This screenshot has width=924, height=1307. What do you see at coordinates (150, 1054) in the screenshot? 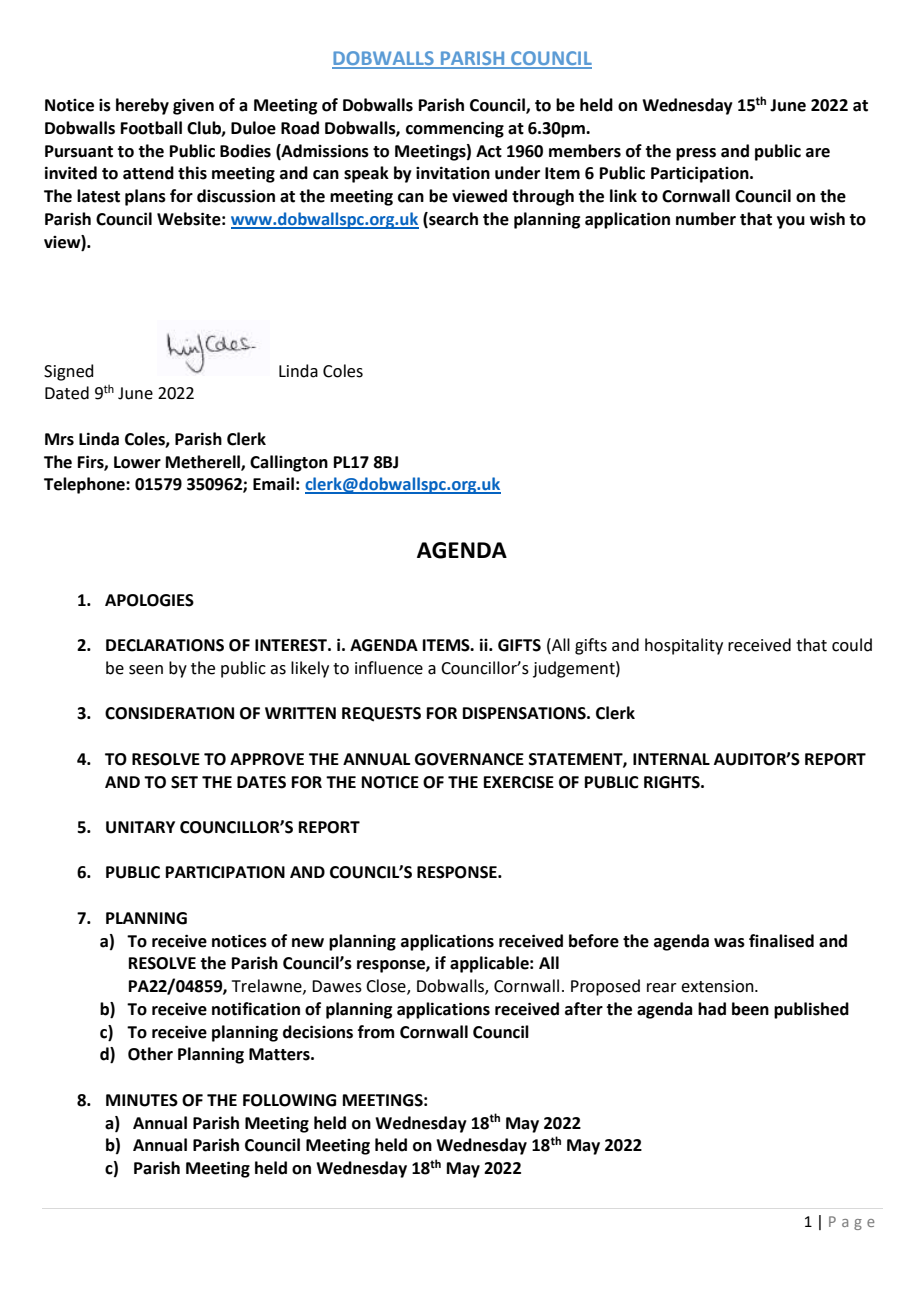
I see `Other` at bounding box center [150, 1054].
